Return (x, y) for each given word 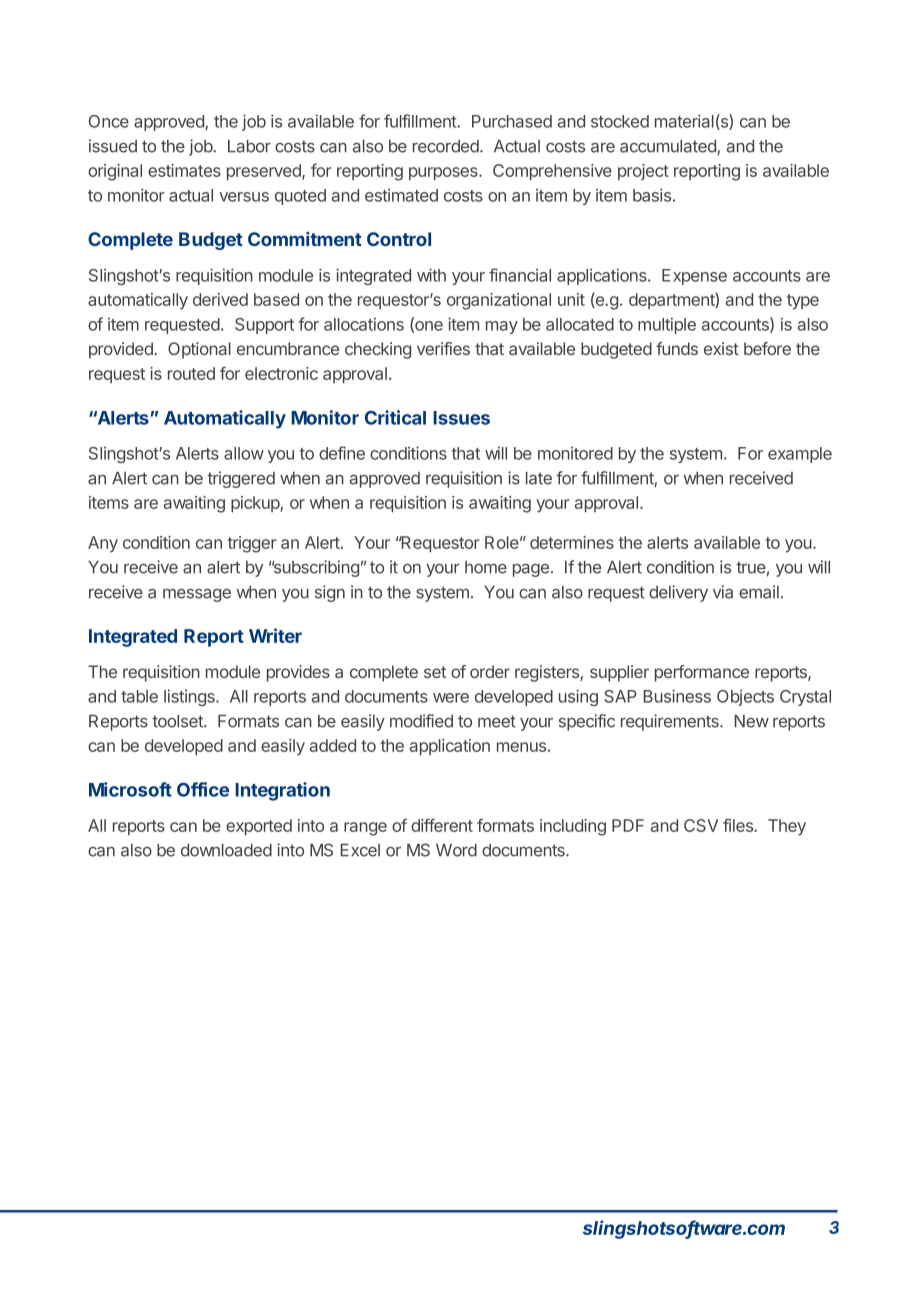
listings (190, 697)
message (197, 595)
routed (191, 373)
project (643, 172)
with (431, 275)
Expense (694, 277)
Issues (461, 418)
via (723, 592)
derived (220, 299)
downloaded (226, 850)
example (800, 455)
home (486, 567)
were (451, 698)
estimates (184, 170)
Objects (745, 698)
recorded (447, 146)
